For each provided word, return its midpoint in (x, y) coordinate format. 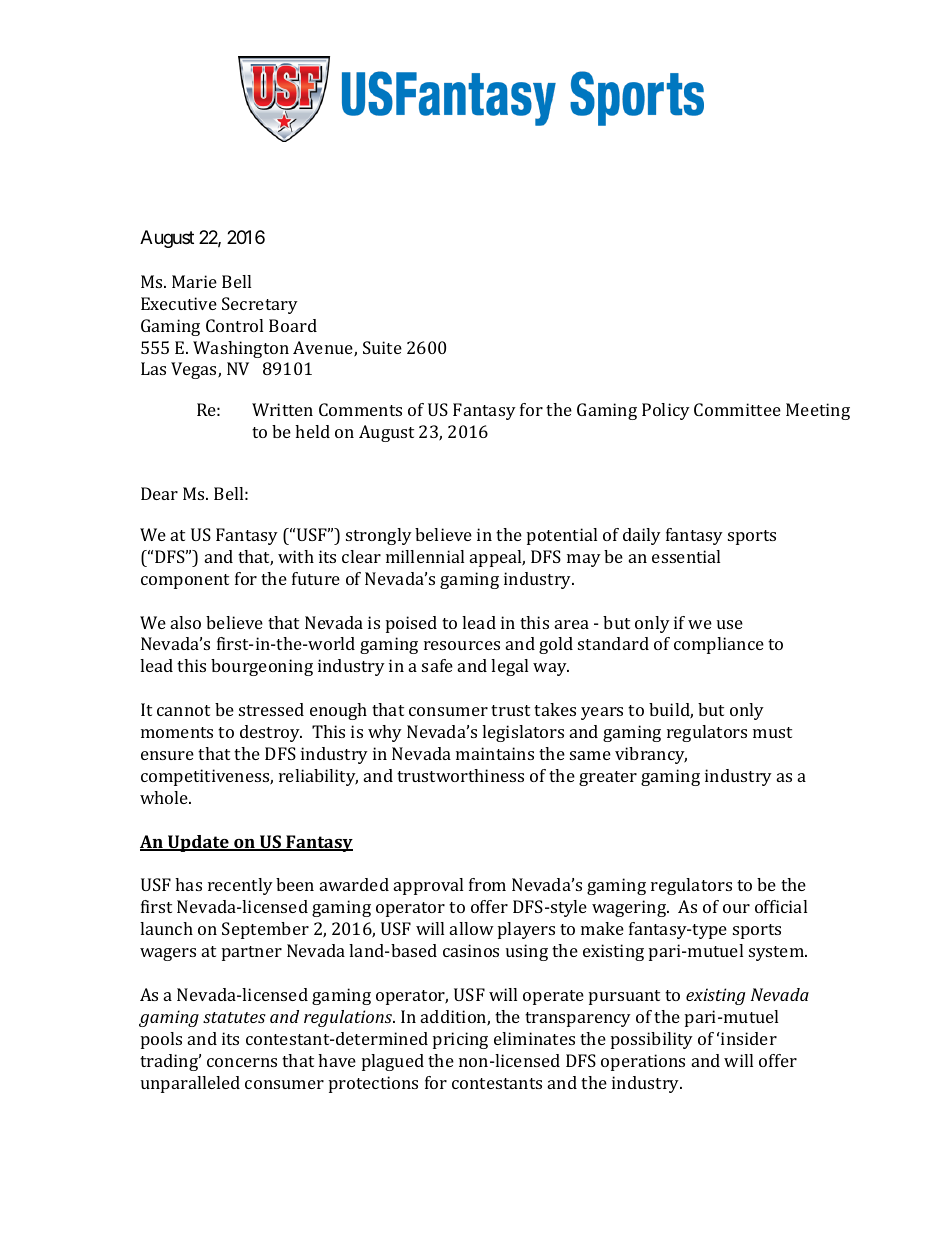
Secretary (260, 305)
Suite (382, 347)
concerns (242, 1062)
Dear (159, 493)
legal (509, 667)
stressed (271, 709)
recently (240, 886)
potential (562, 536)
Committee (737, 409)
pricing (460, 1040)
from (487, 884)
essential (686, 556)
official (781, 906)
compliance (719, 645)
